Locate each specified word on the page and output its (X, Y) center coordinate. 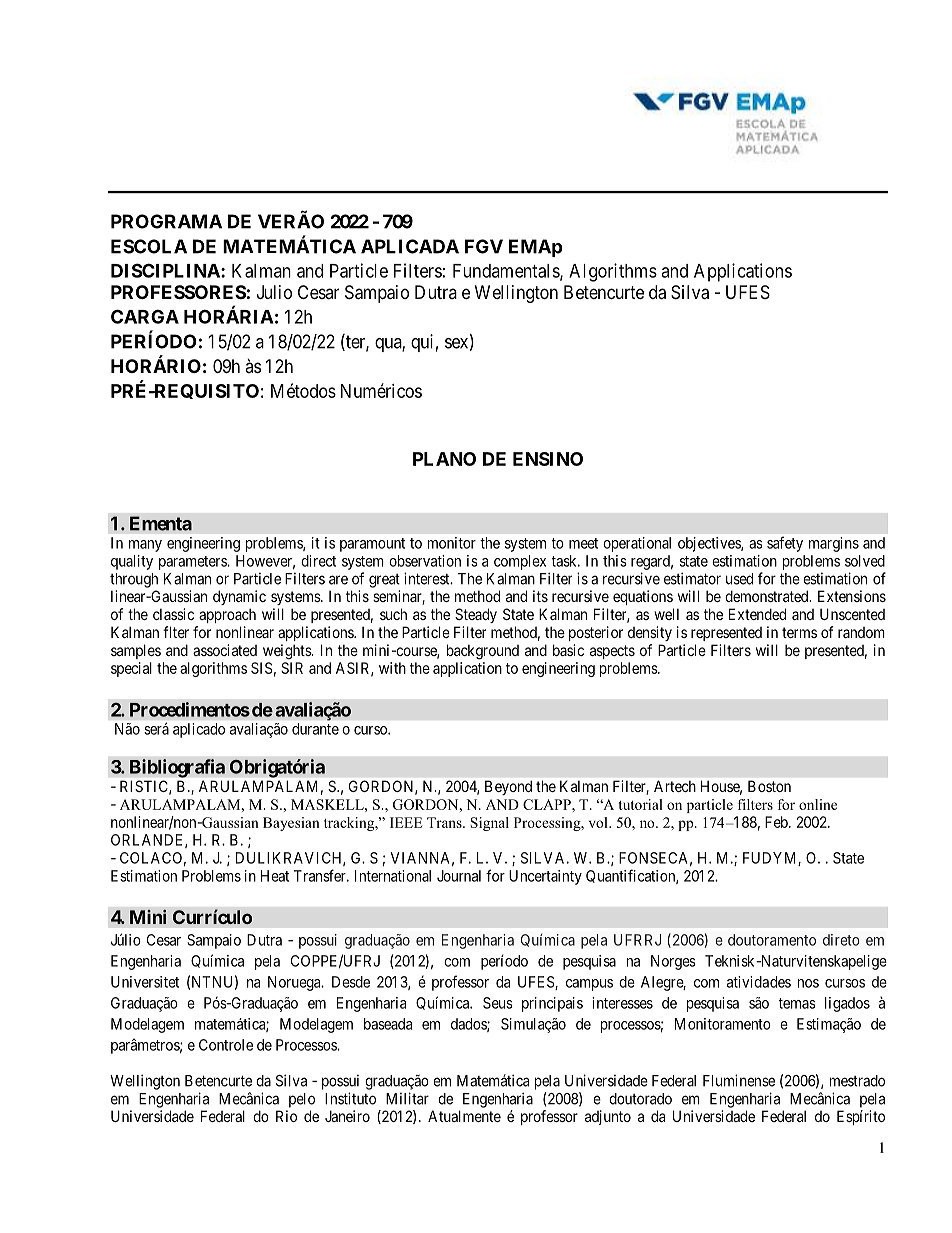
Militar (407, 1098)
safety (785, 544)
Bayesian (291, 824)
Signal (489, 824)
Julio (274, 292)
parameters (193, 563)
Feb (777, 822)
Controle (226, 1045)
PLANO (444, 459)
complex (520, 562)
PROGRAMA (166, 221)
